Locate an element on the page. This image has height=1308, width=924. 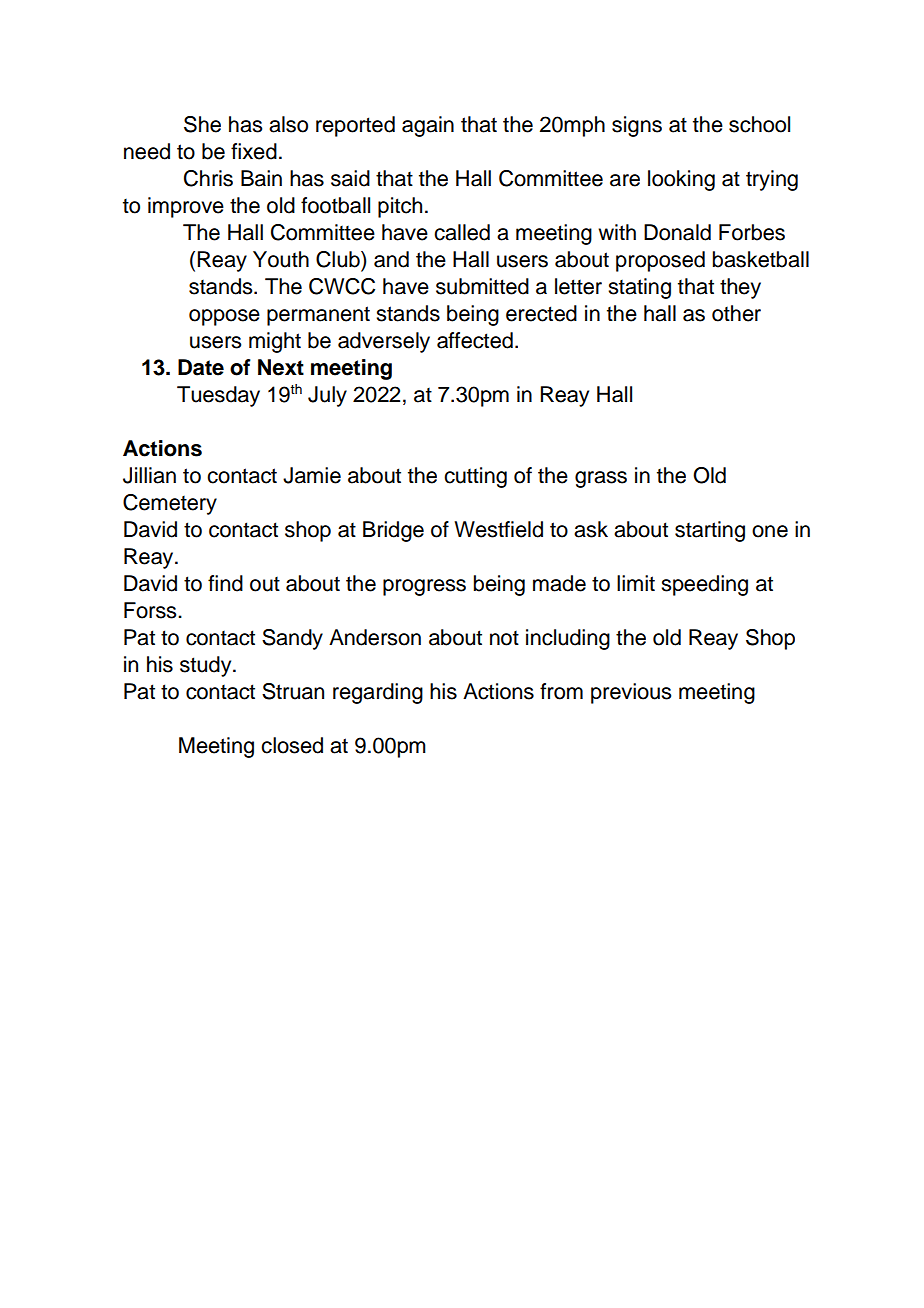
fixed is located at coordinates (254, 151).
